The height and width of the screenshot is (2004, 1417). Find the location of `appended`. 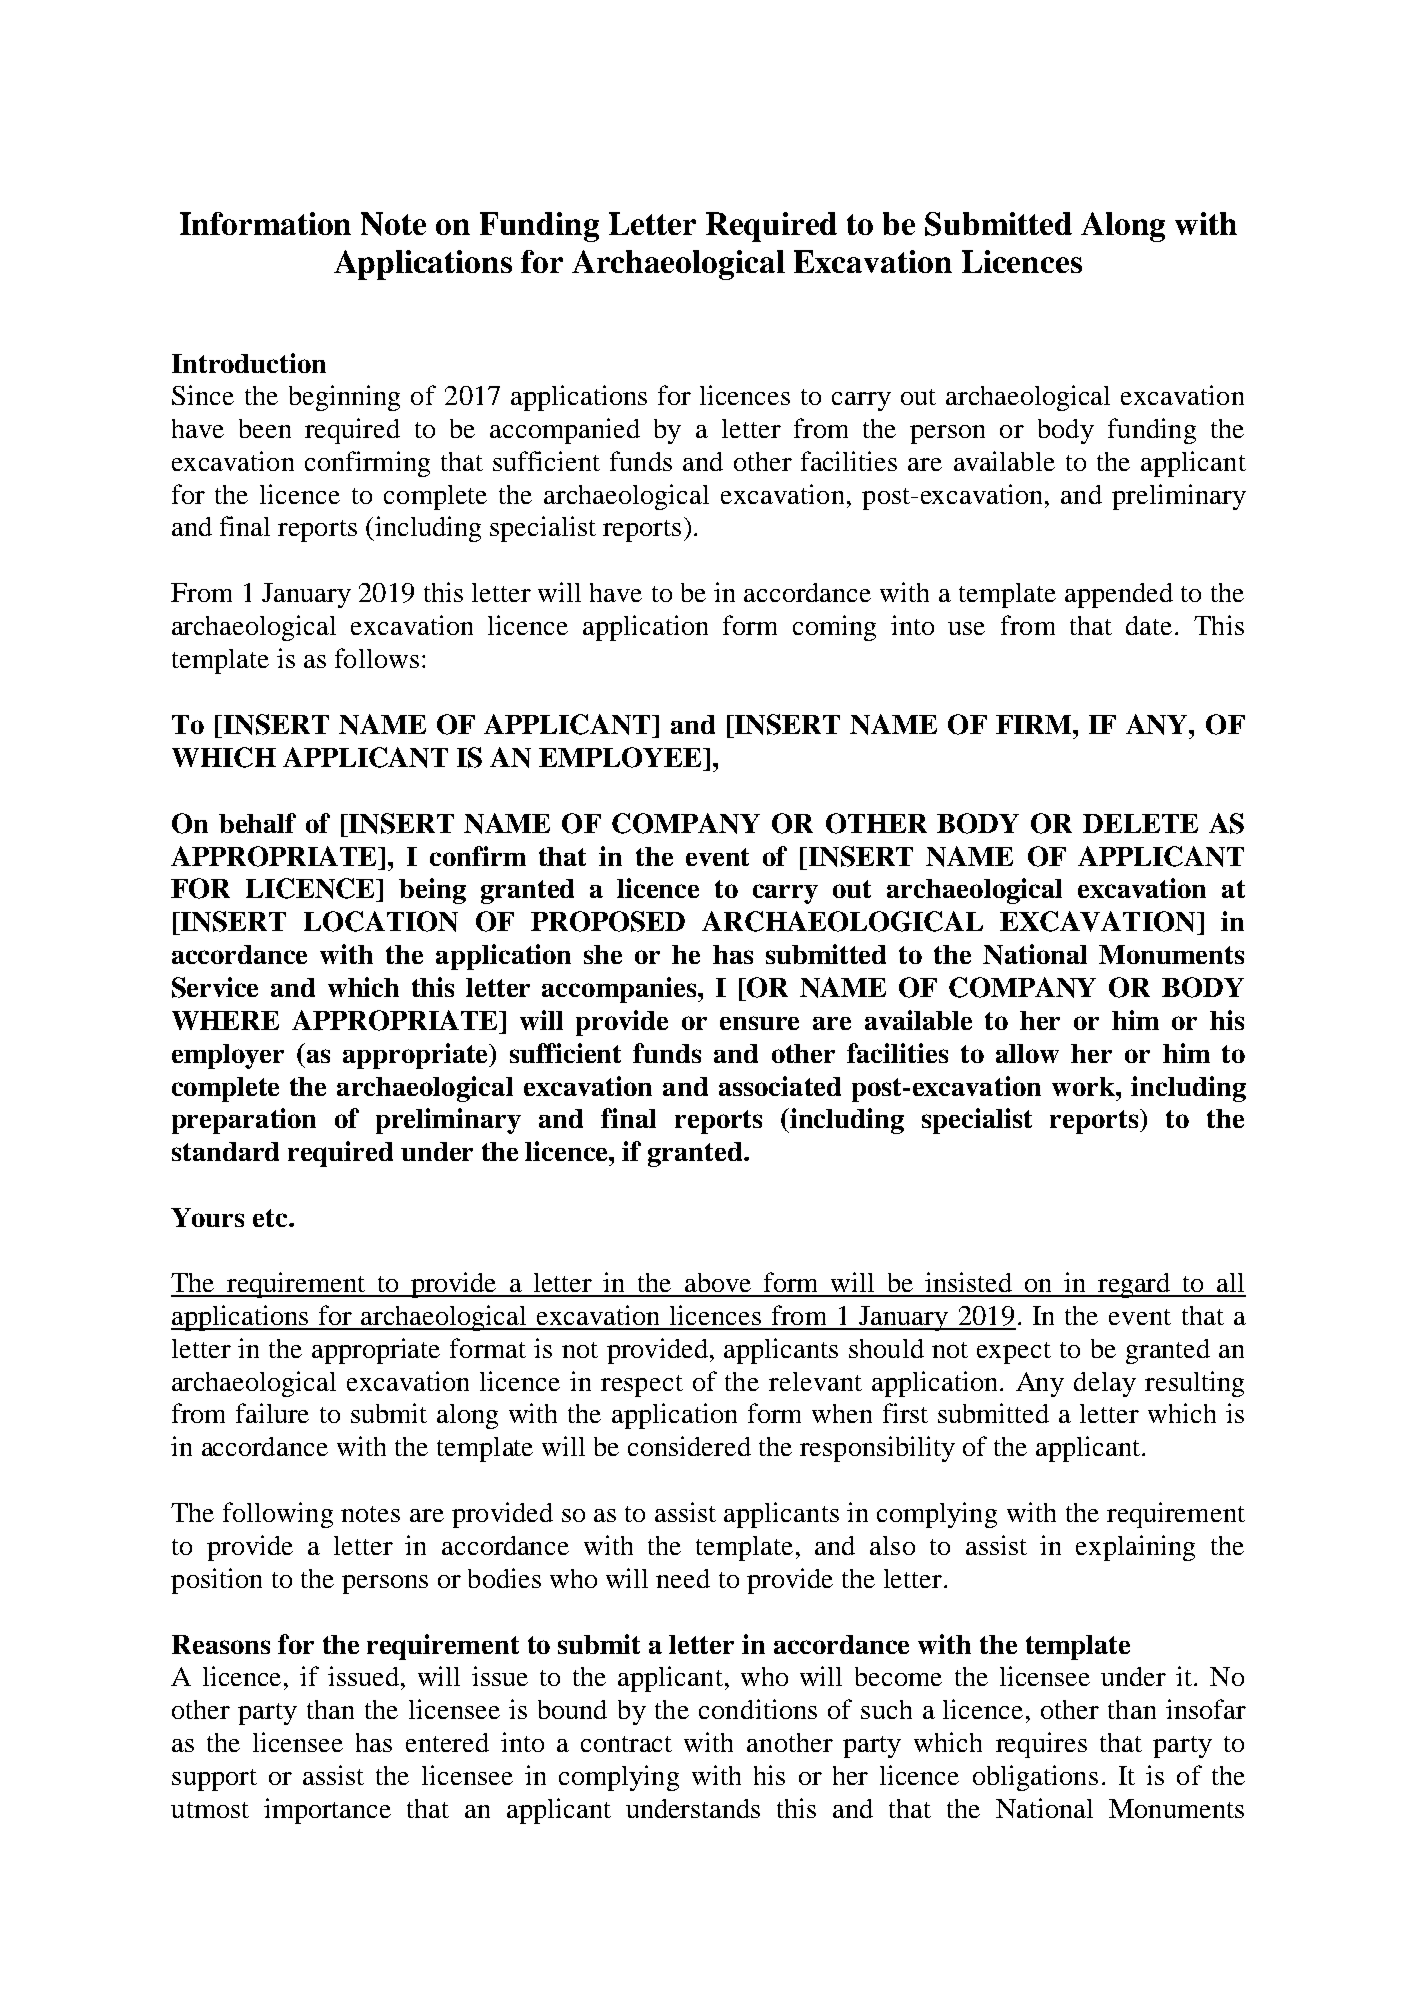

appended is located at coordinates (1119, 595).
